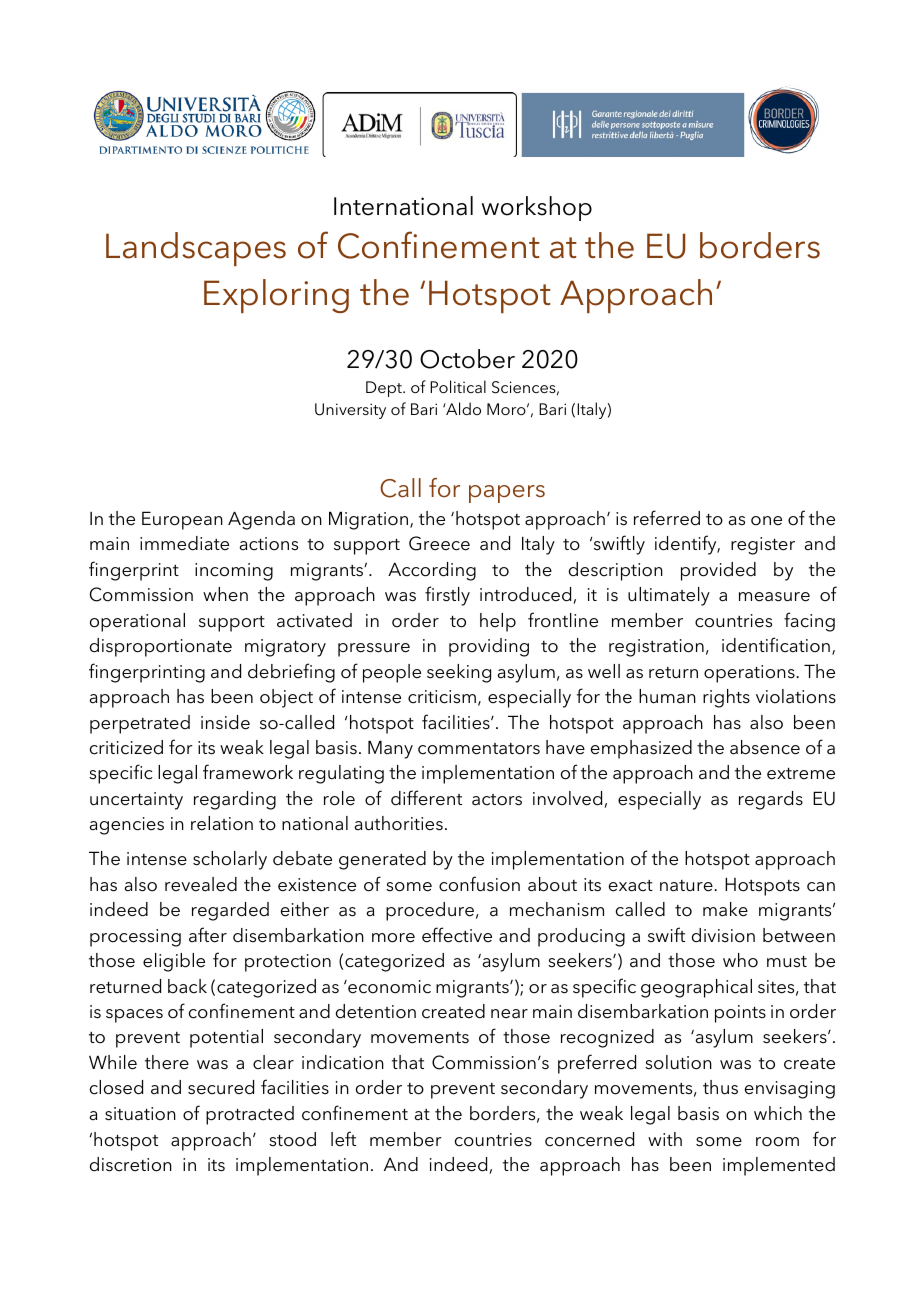 This page has width=924, height=1308. I want to click on room, so click(777, 1142).
